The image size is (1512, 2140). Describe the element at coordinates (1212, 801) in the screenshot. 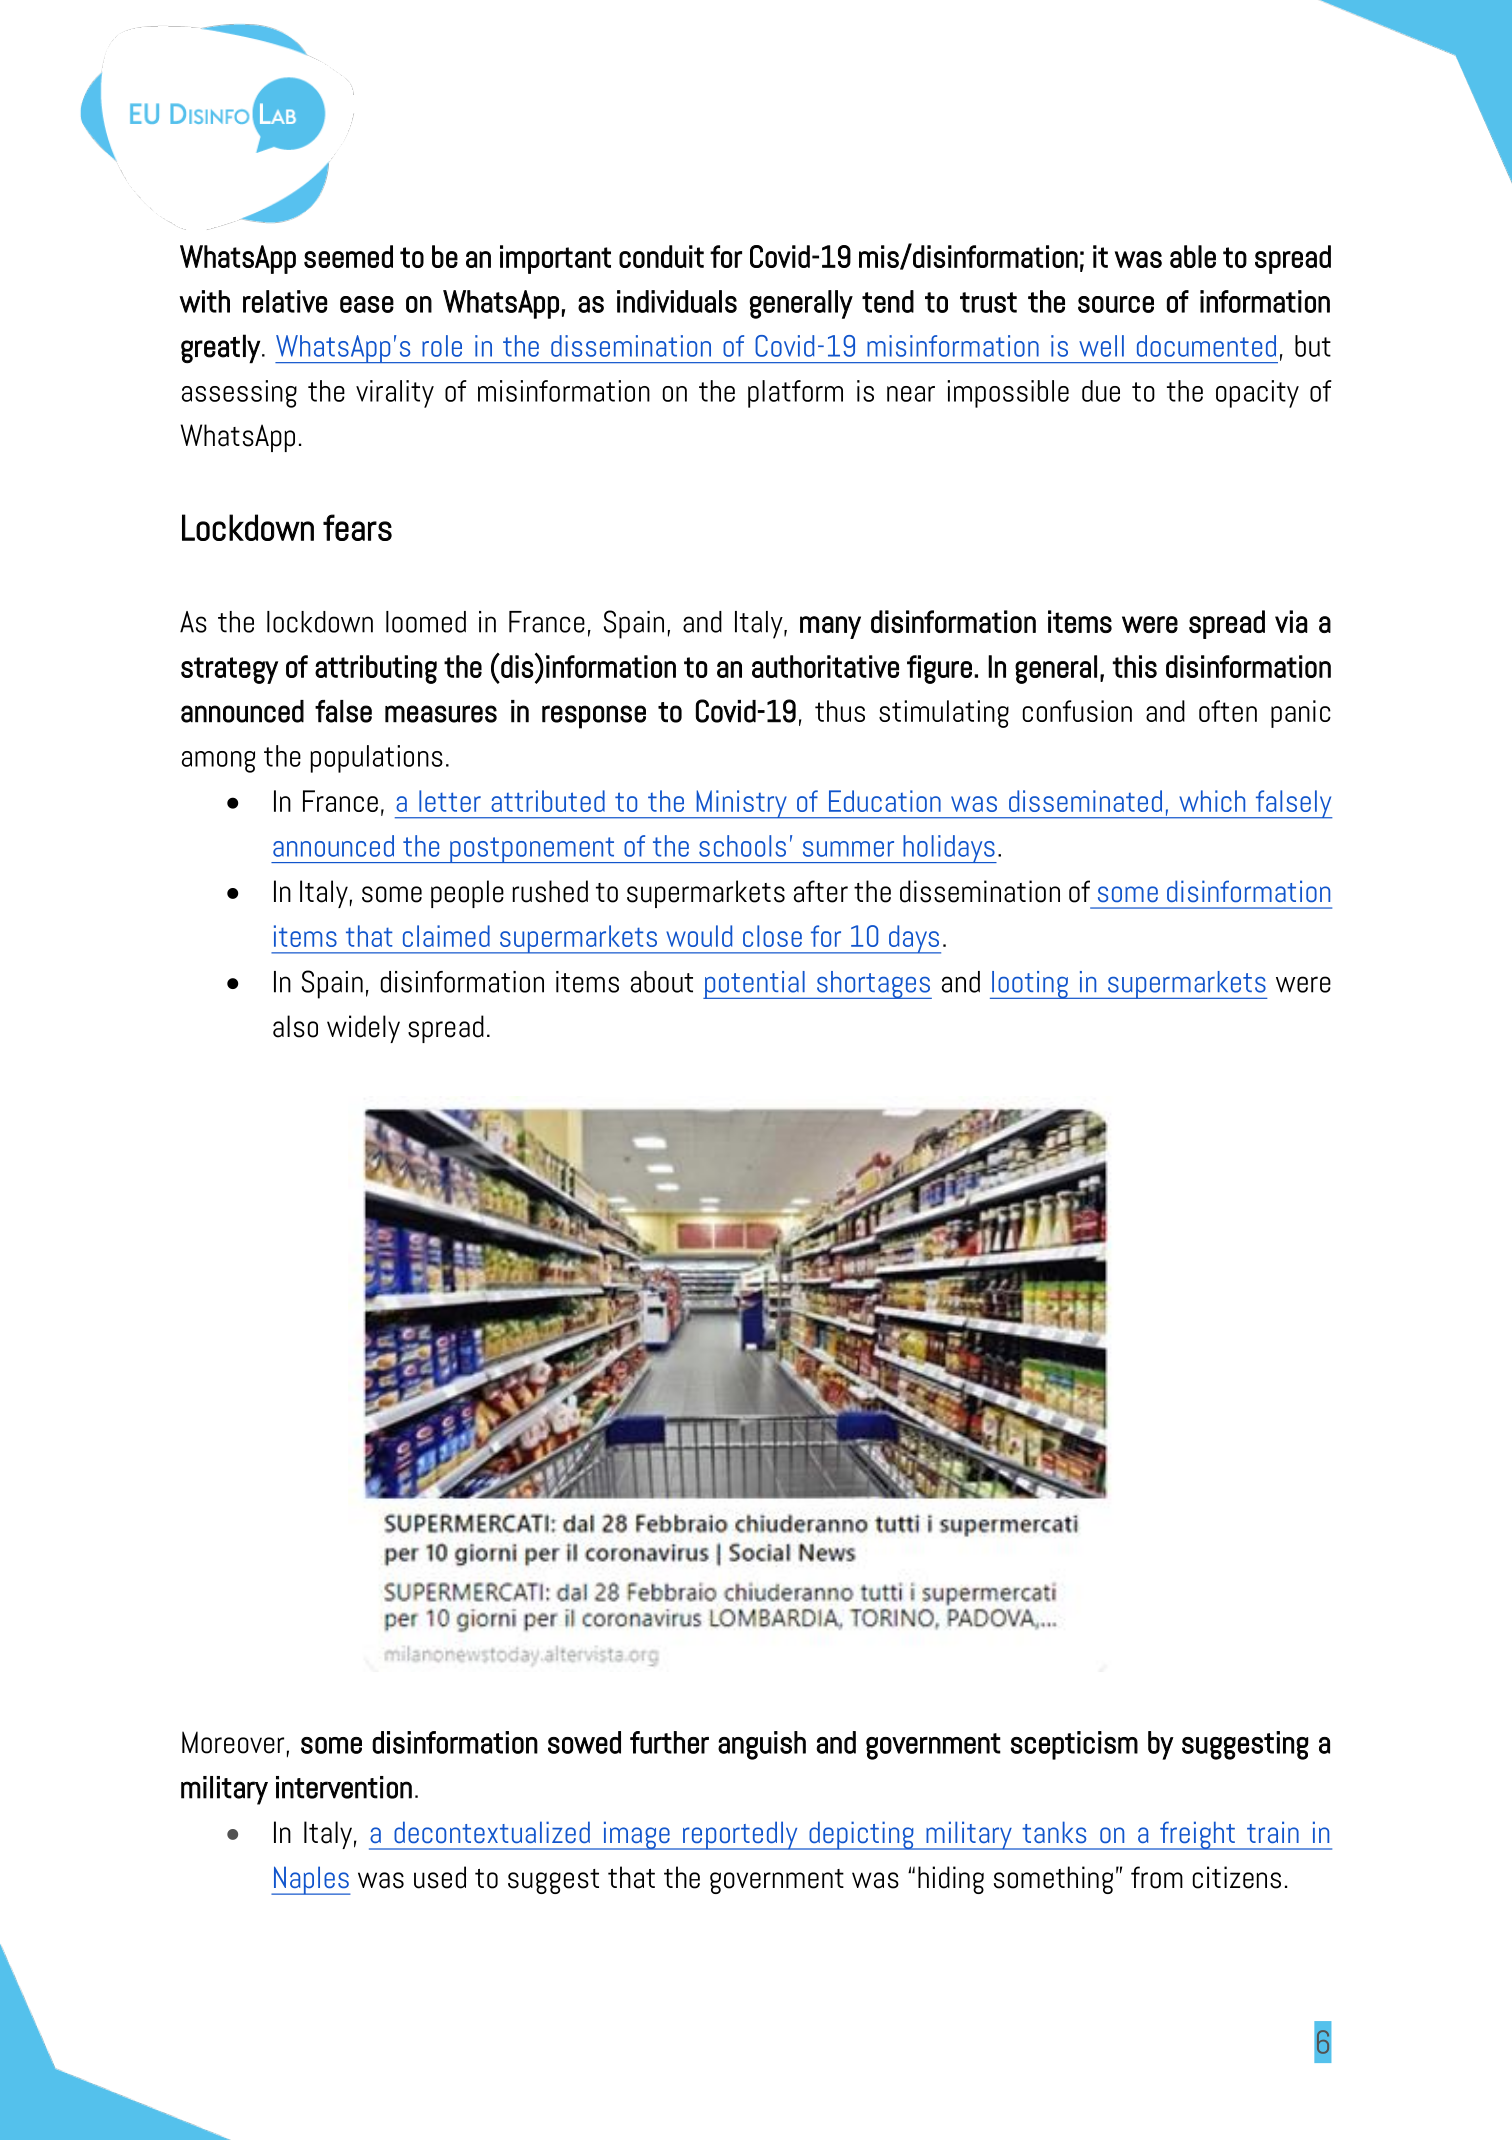

I see `which` at that location.
